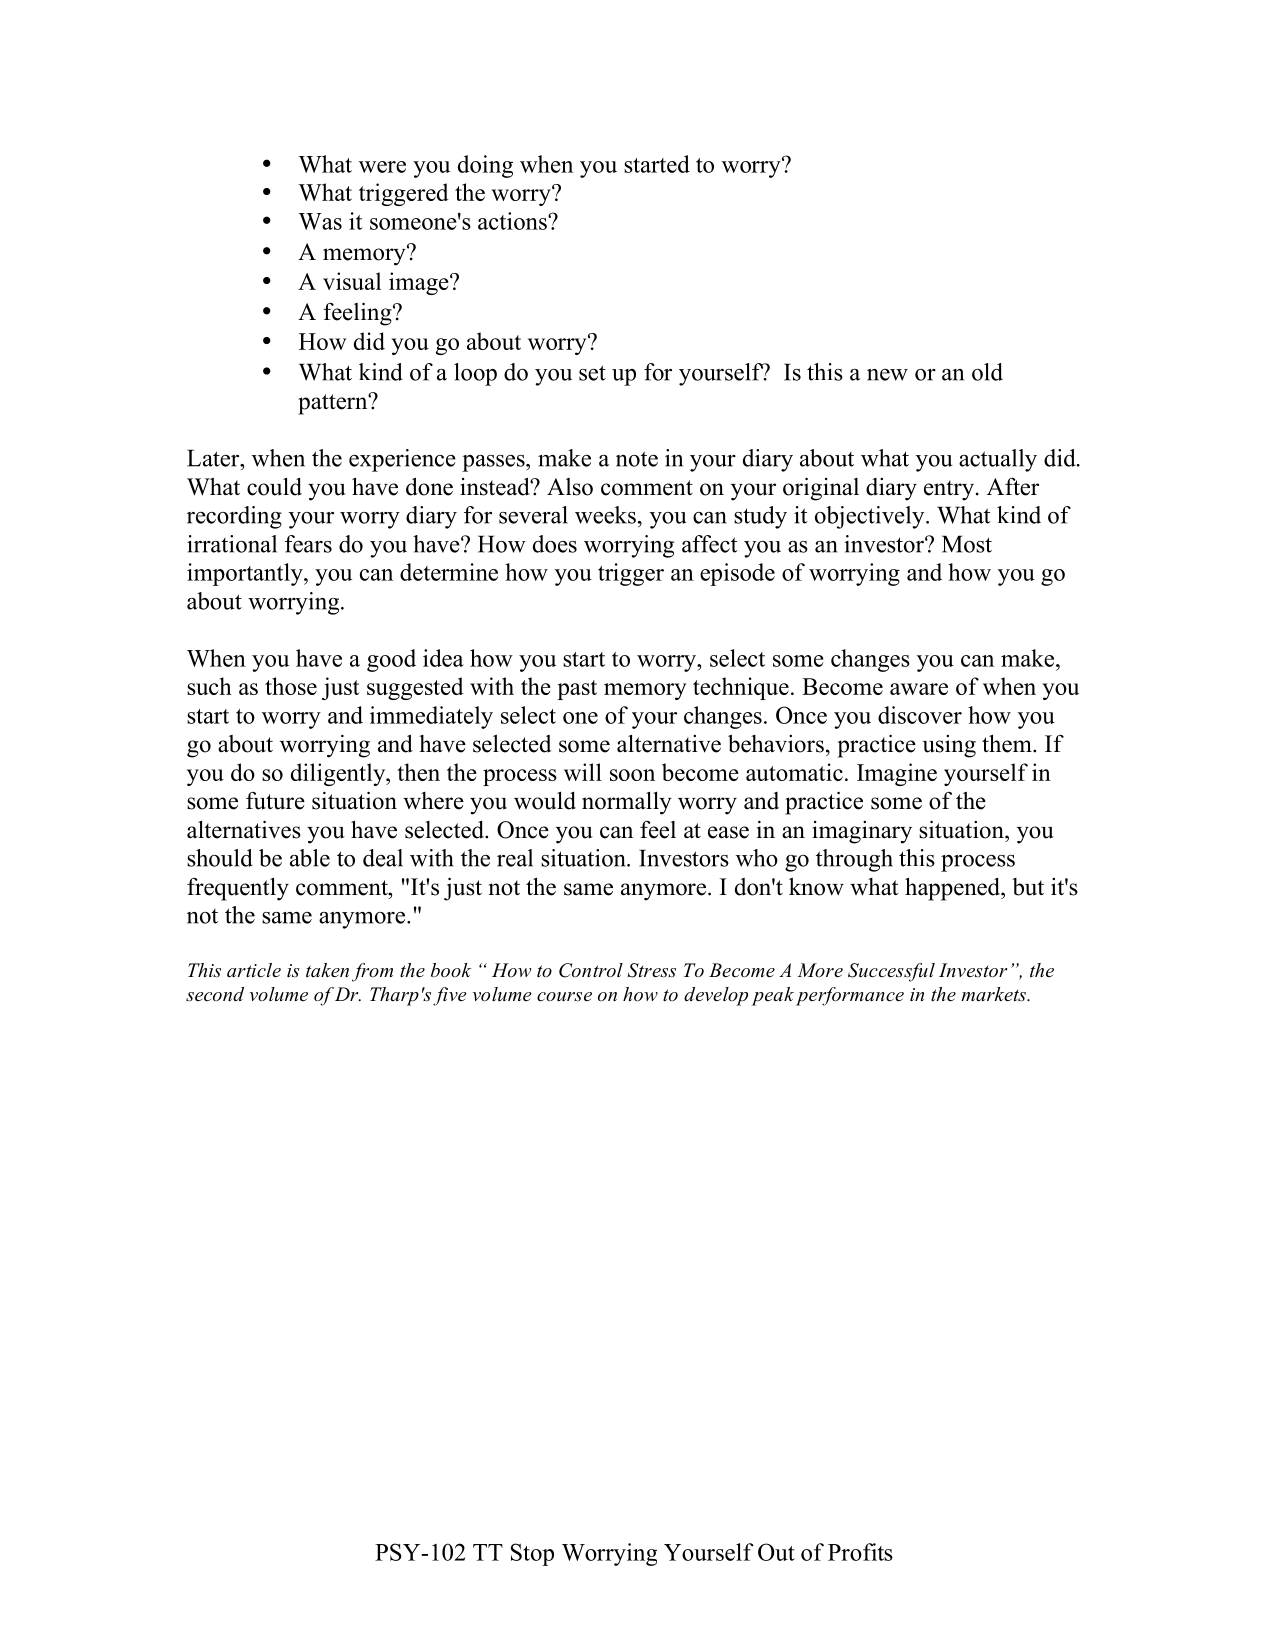  Describe the element at coordinates (953, 889) in the screenshot. I see `happened` at that location.
